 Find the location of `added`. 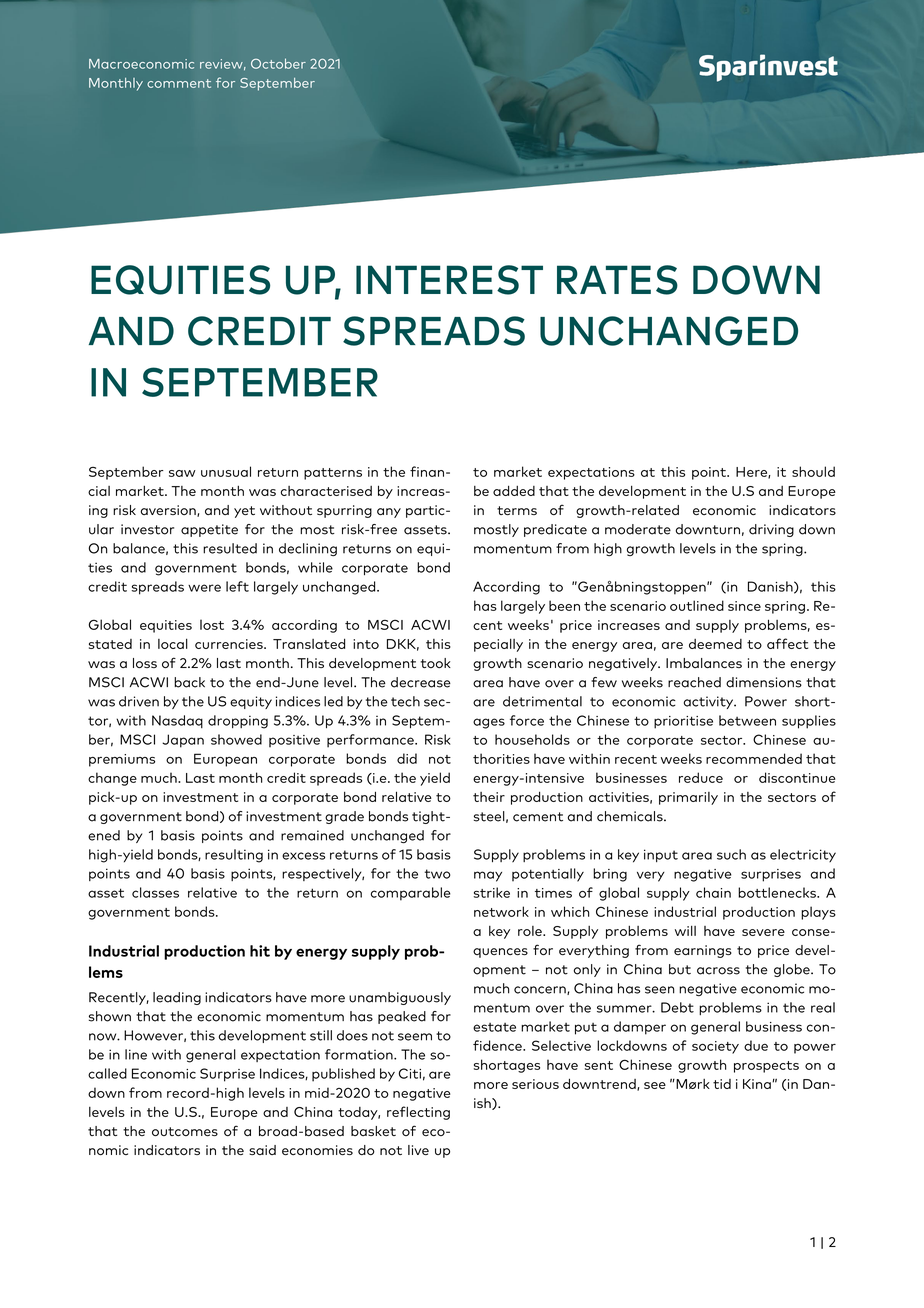

added is located at coordinates (514, 490).
